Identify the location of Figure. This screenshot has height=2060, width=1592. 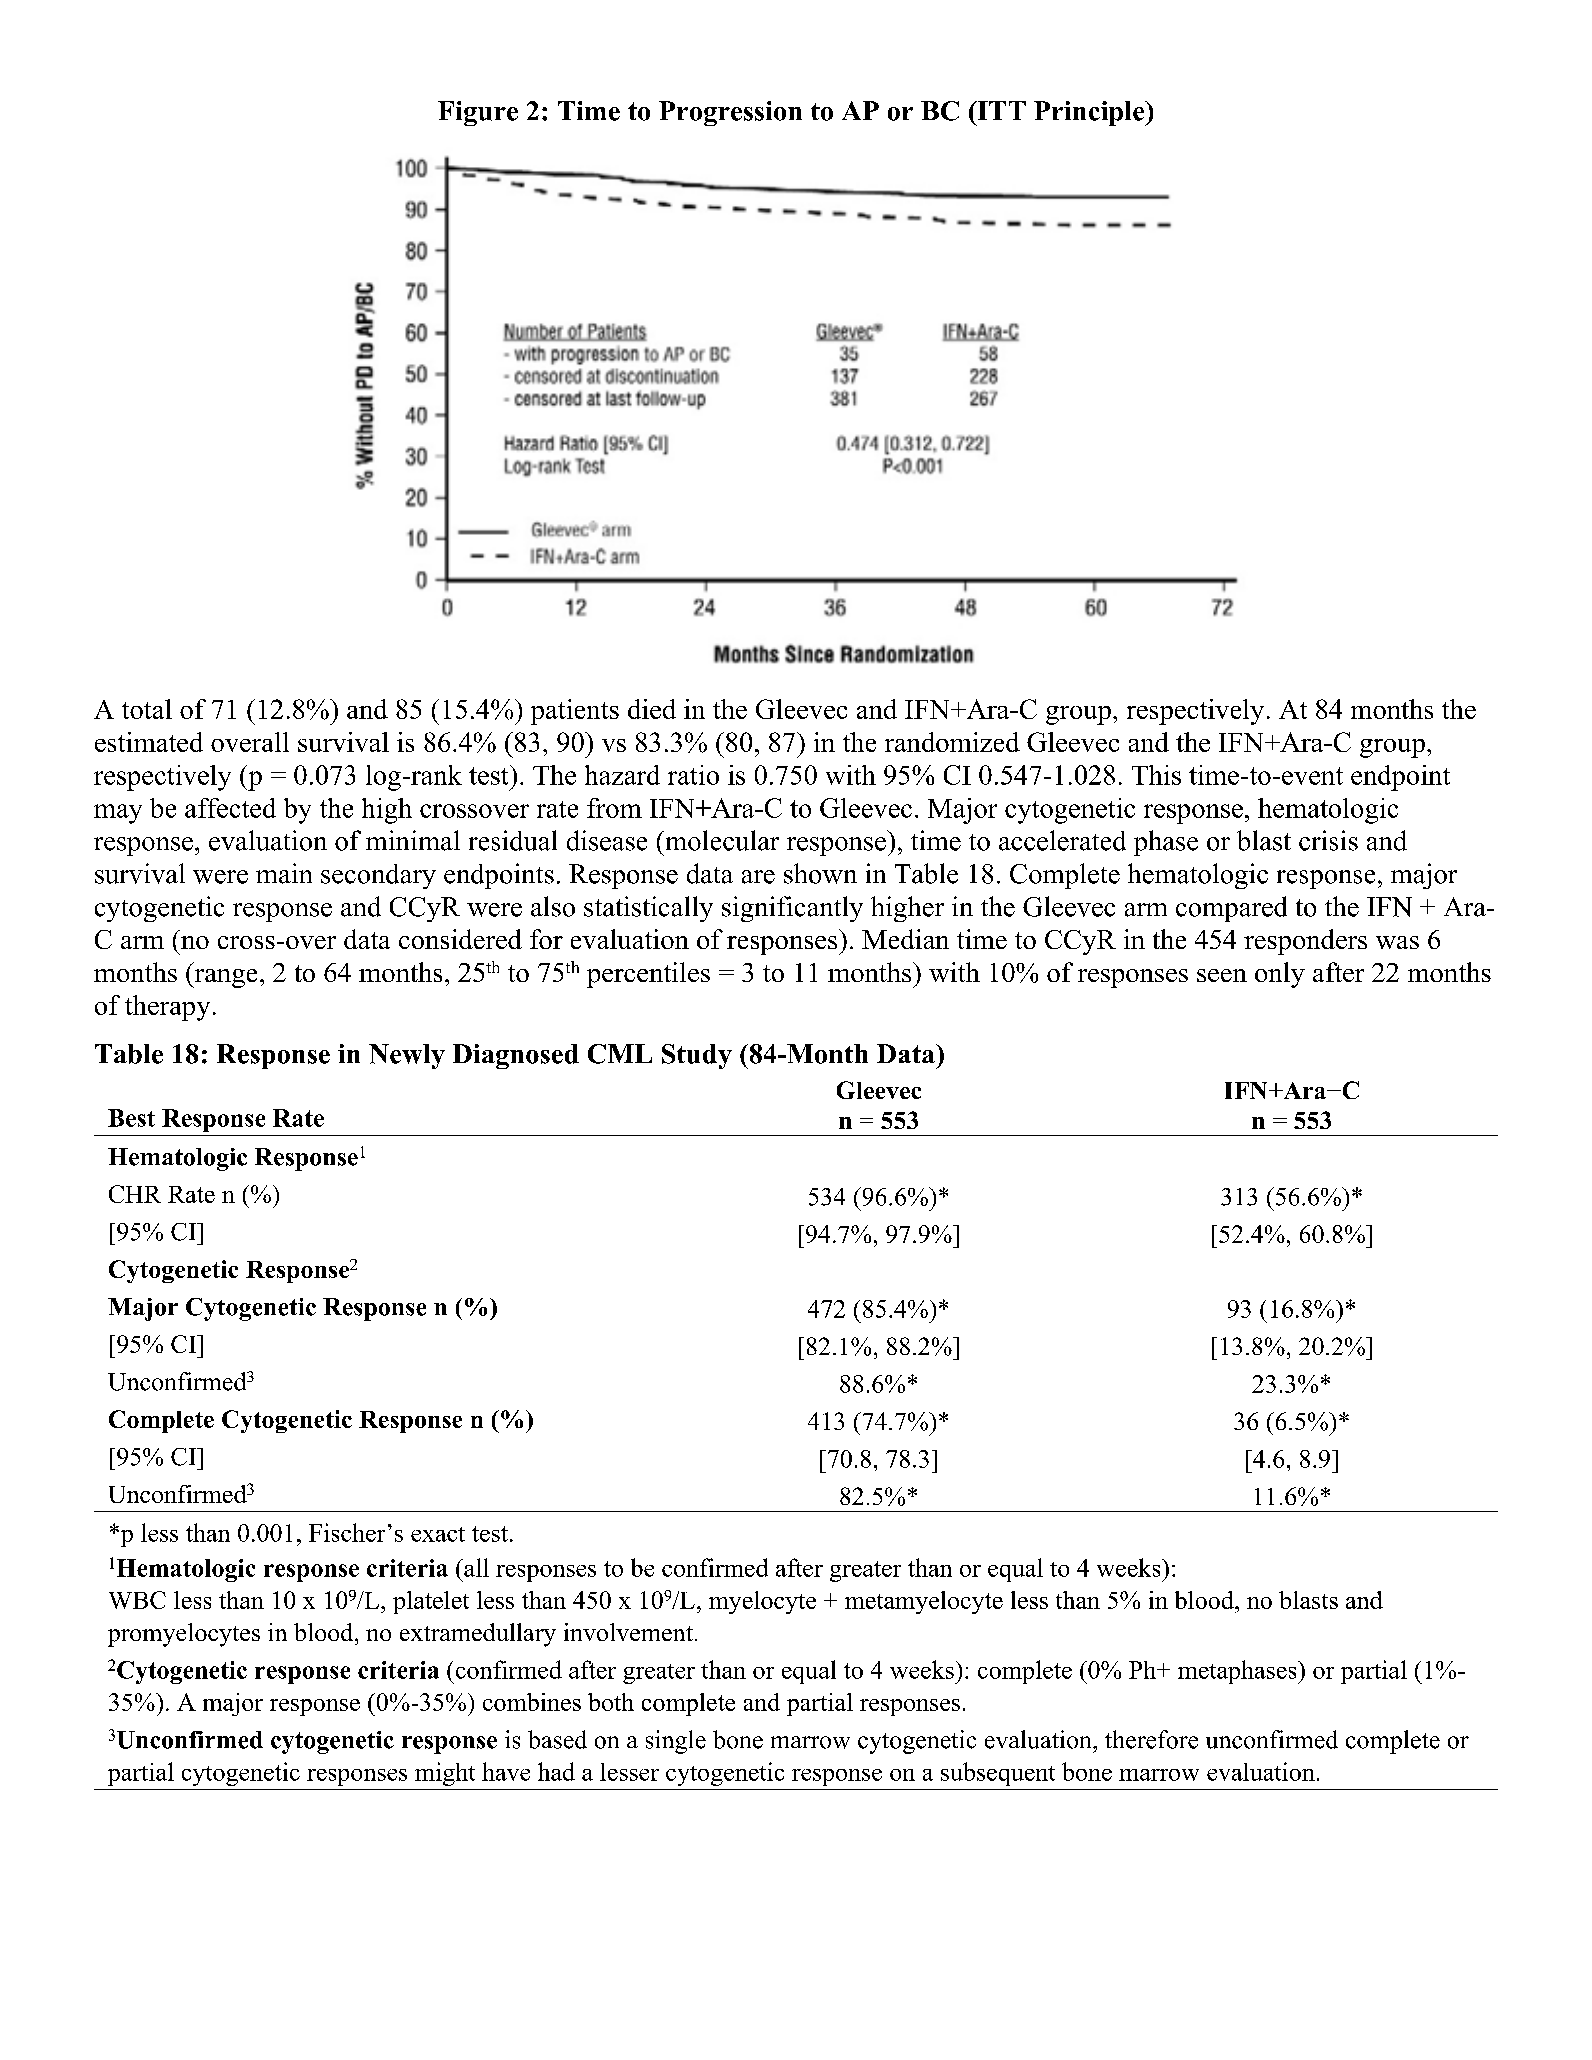
(478, 113).
